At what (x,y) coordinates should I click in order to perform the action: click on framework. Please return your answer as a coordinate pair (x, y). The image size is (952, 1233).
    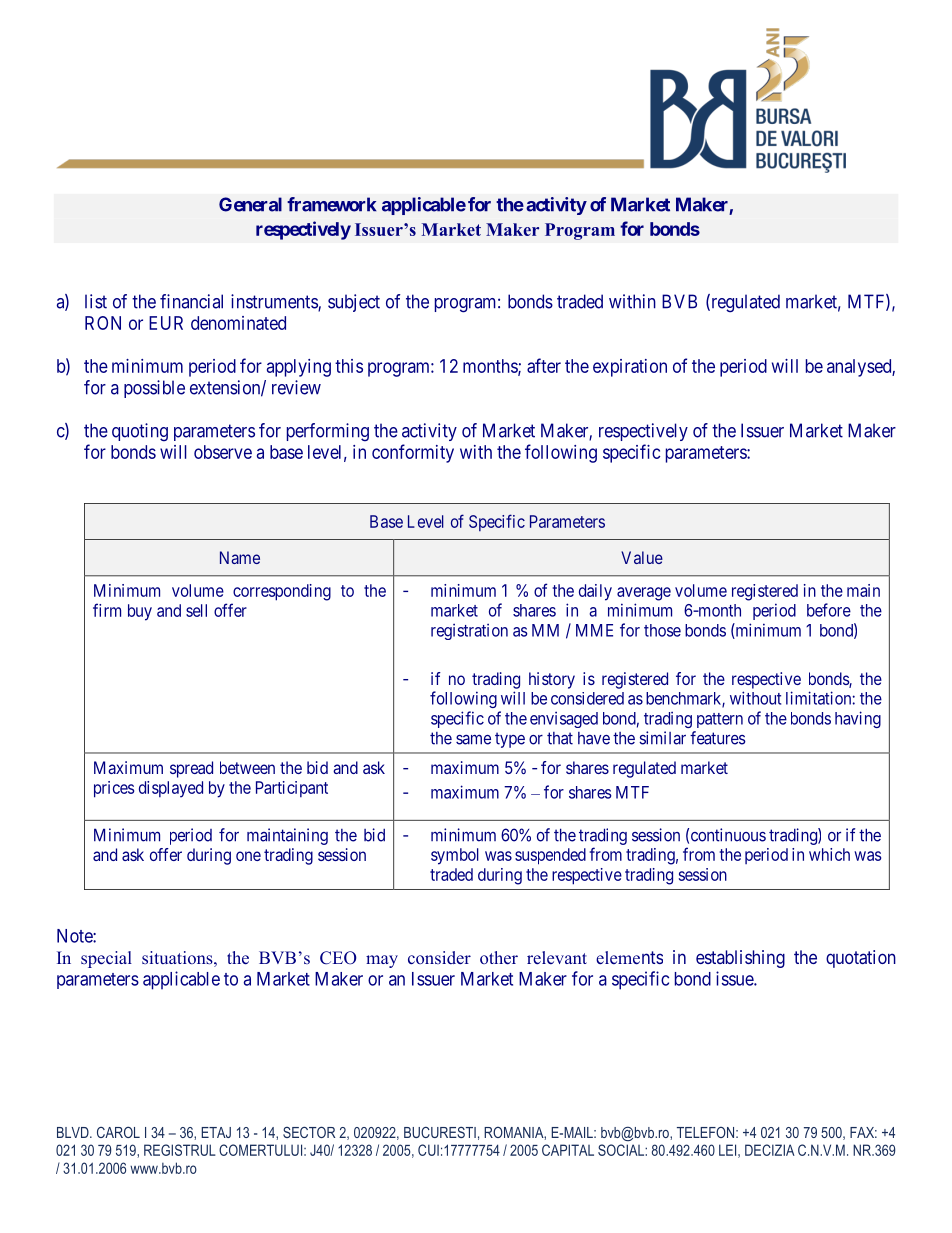
    Looking at the image, I should click on (331, 204).
